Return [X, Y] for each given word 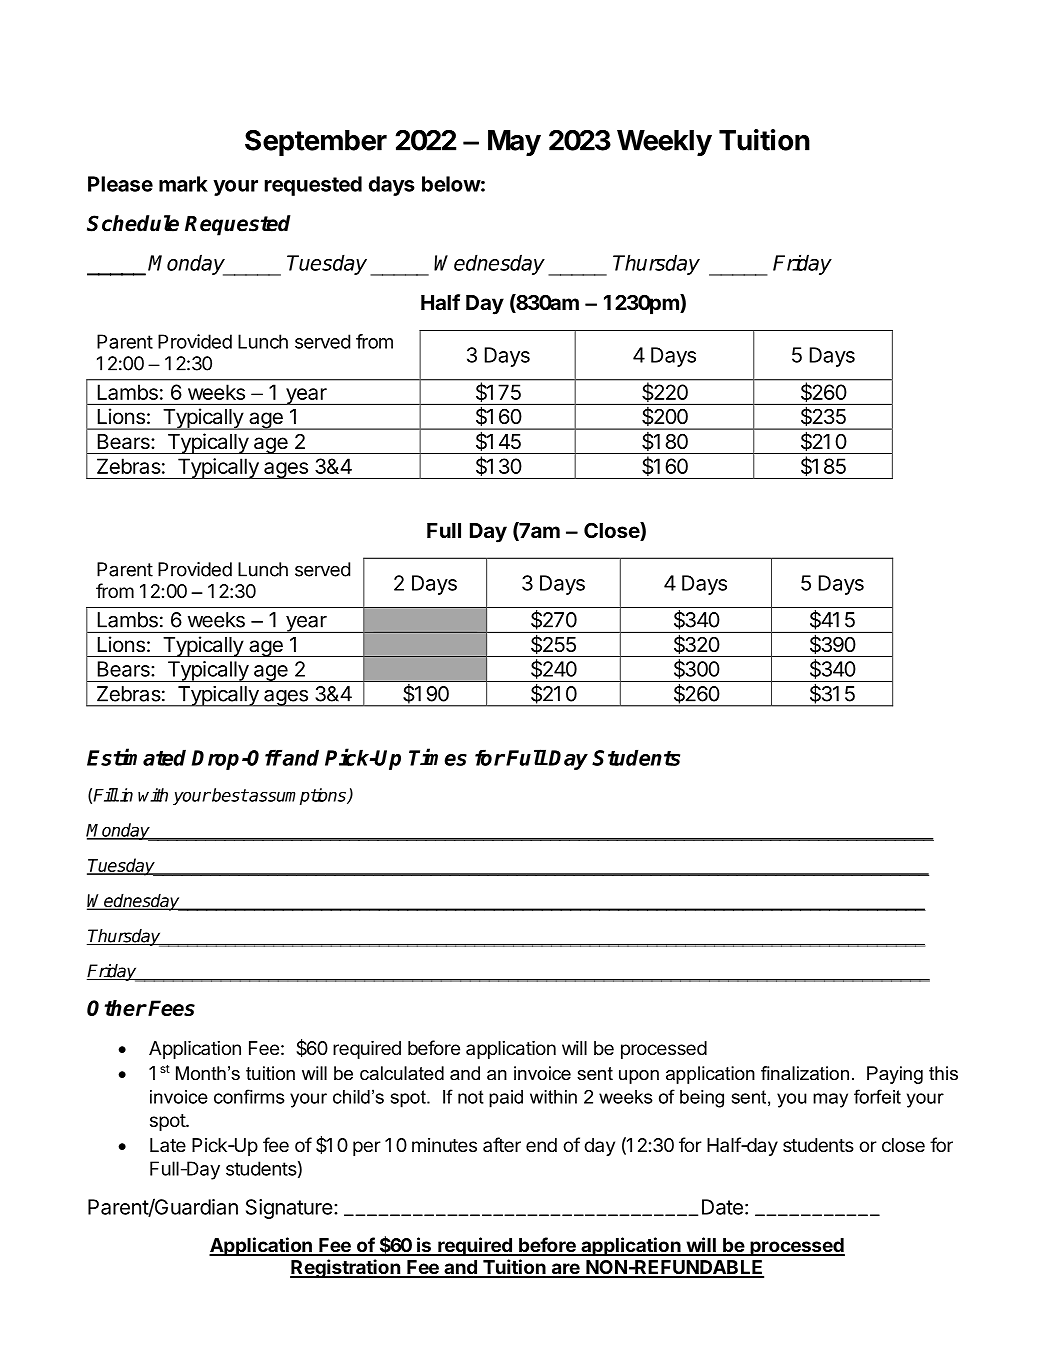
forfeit [877, 1096]
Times [438, 757]
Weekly [664, 143]
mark [183, 184]
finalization [805, 1073]
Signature [289, 1209]
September [316, 143]
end [541, 1145]
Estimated [136, 757]
